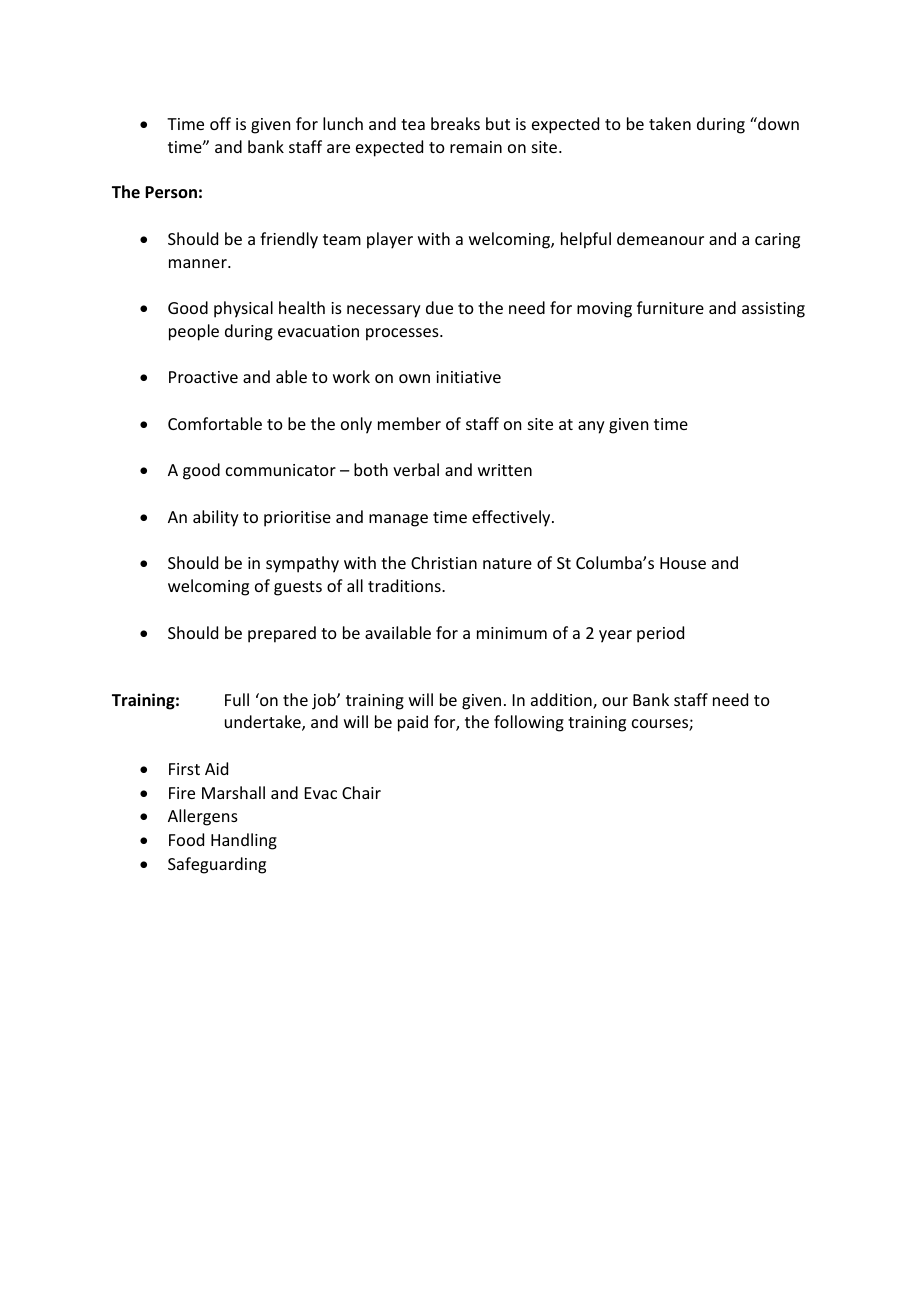  Describe the element at coordinates (529, 723) in the document. I see `following` at that location.
